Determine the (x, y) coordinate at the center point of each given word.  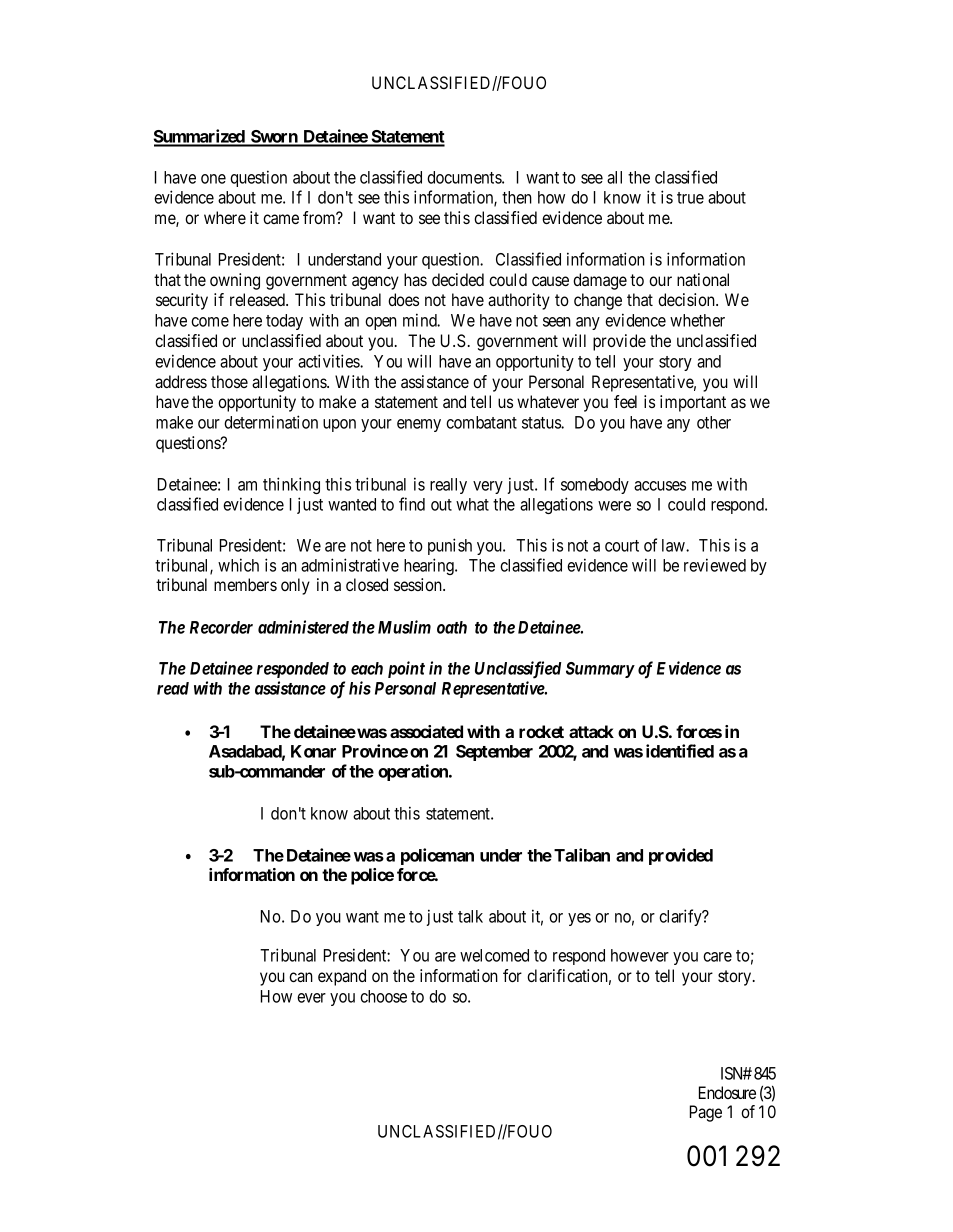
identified (680, 751)
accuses (660, 486)
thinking (291, 485)
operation (414, 772)
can (301, 977)
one (213, 179)
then (517, 197)
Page (706, 1113)
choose (383, 996)
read (173, 688)
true (690, 198)
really (448, 486)
